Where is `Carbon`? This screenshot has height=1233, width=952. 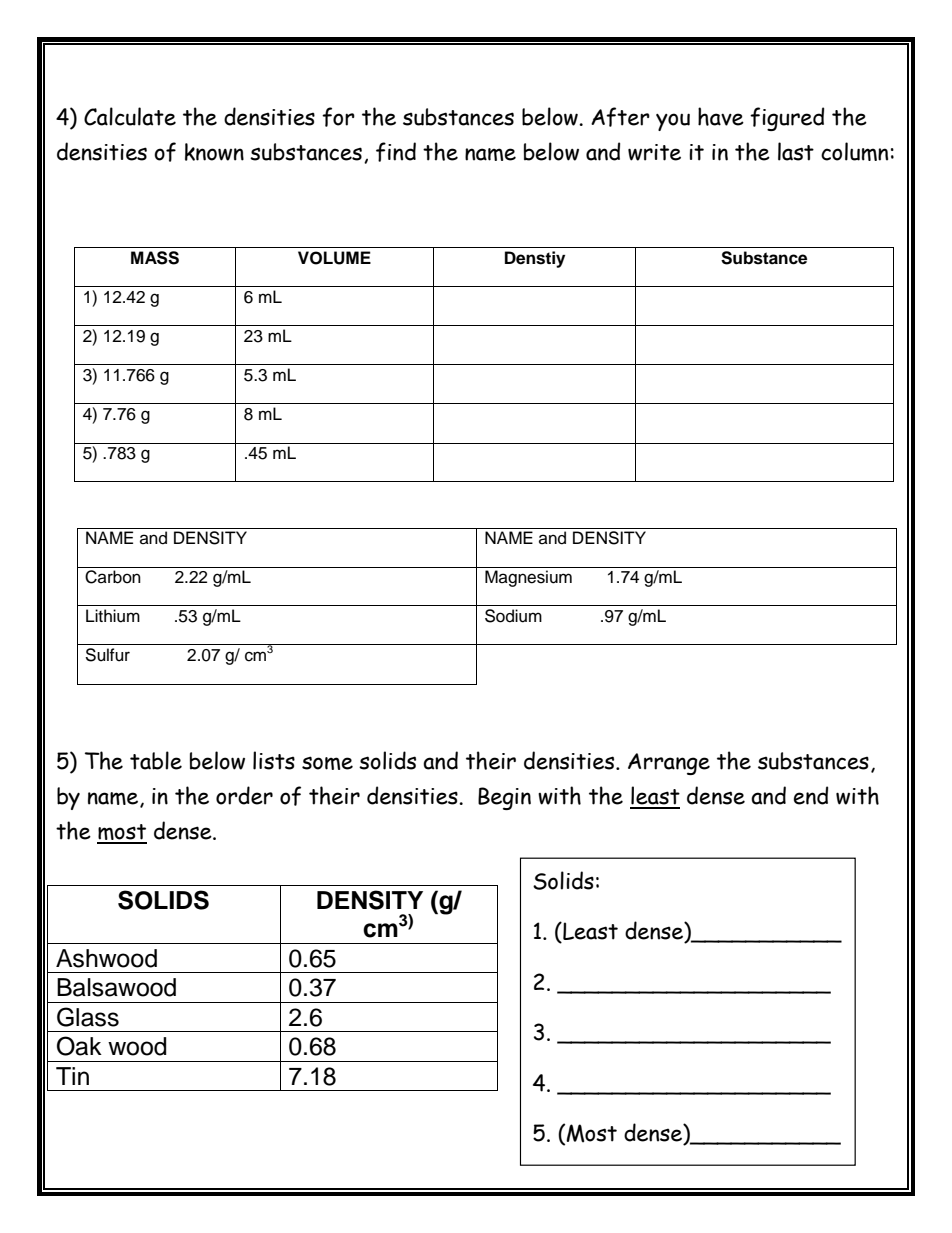
Carbon is located at coordinates (113, 577).
